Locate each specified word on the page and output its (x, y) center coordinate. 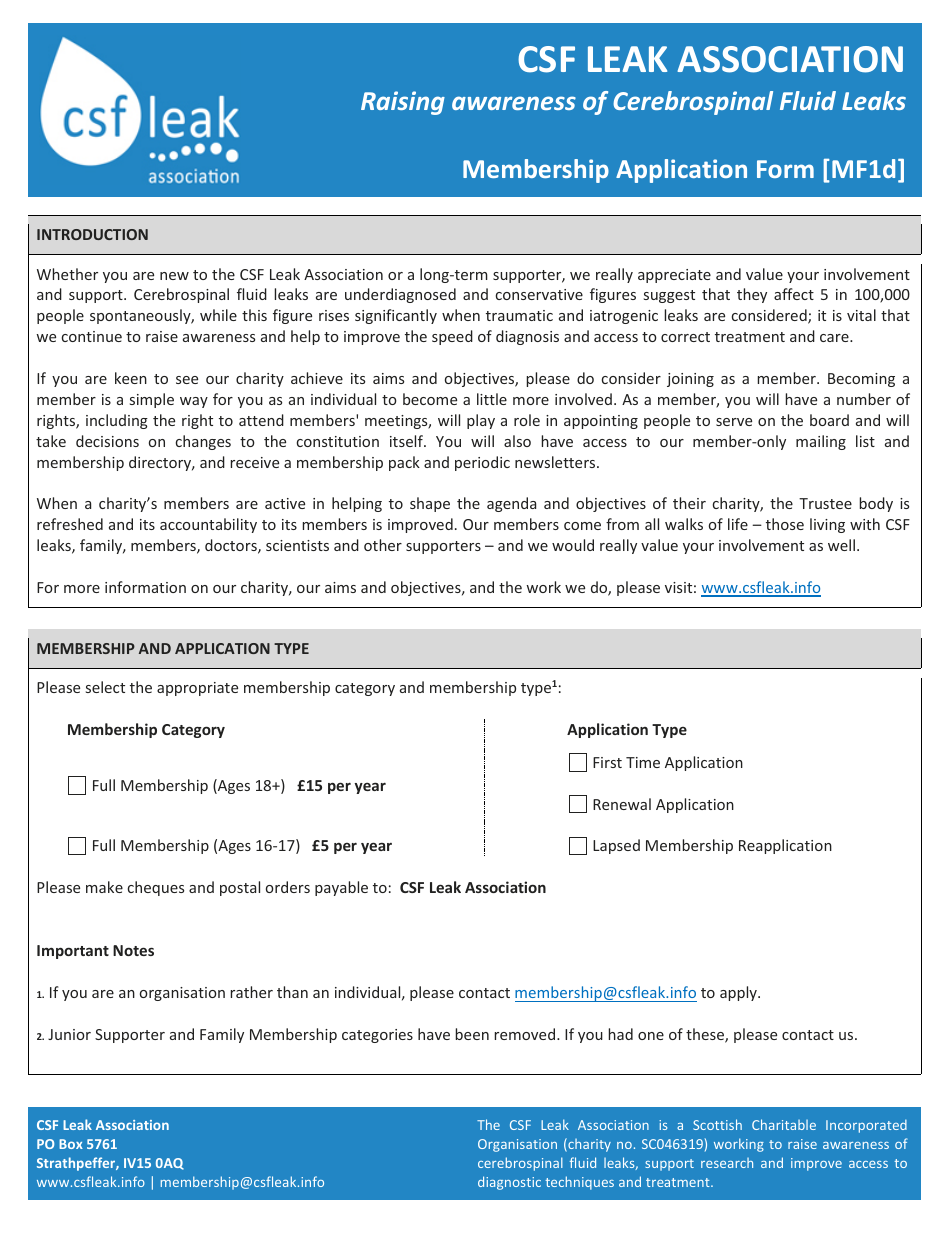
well (841, 545)
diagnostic (509, 1183)
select (105, 687)
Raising (403, 103)
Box (71, 1144)
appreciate (674, 276)
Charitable (784, 1124)
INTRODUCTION (92, 234)
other (383, 545)
